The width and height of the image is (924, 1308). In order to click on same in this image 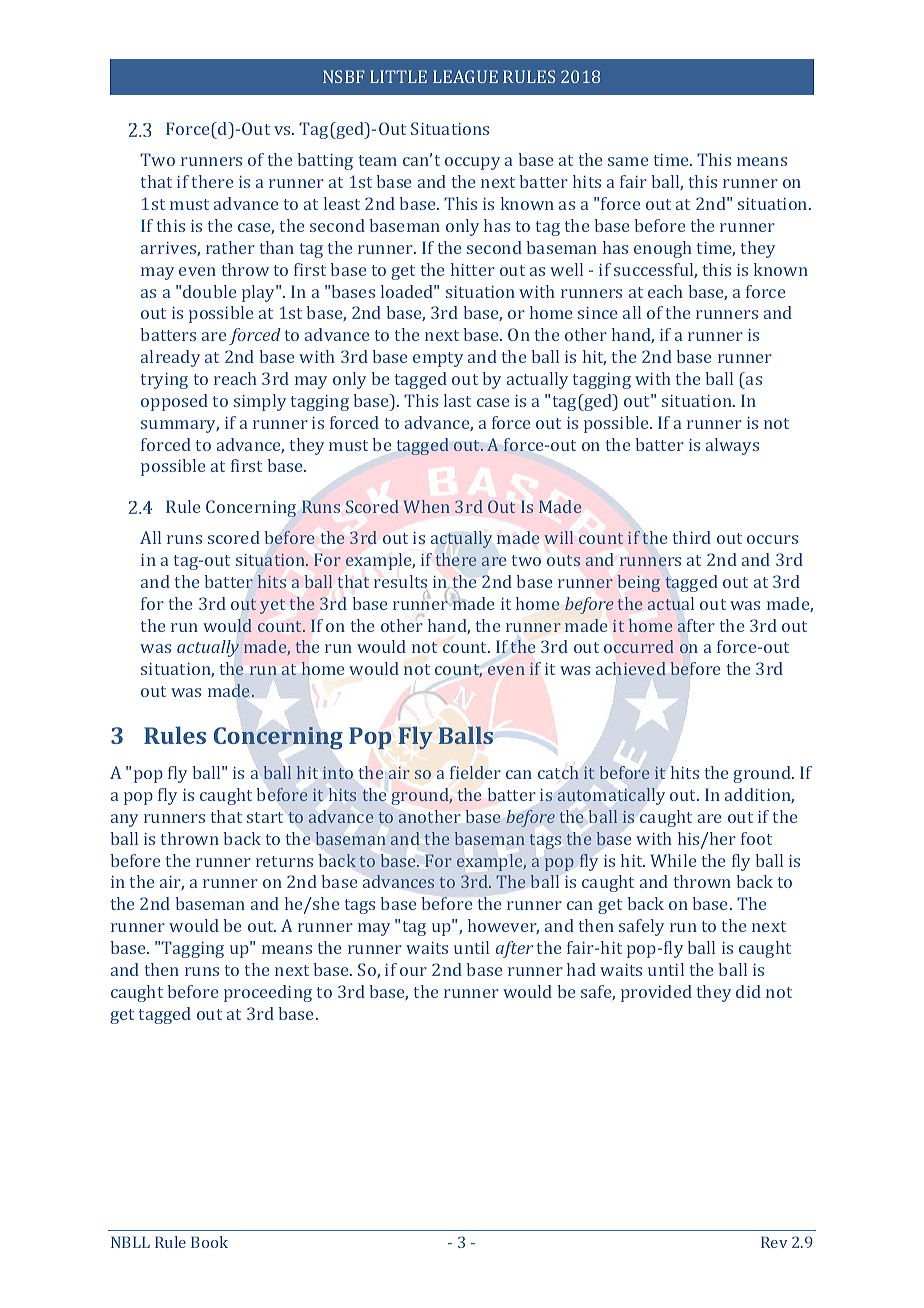, I will do `click(628, 161)`.
